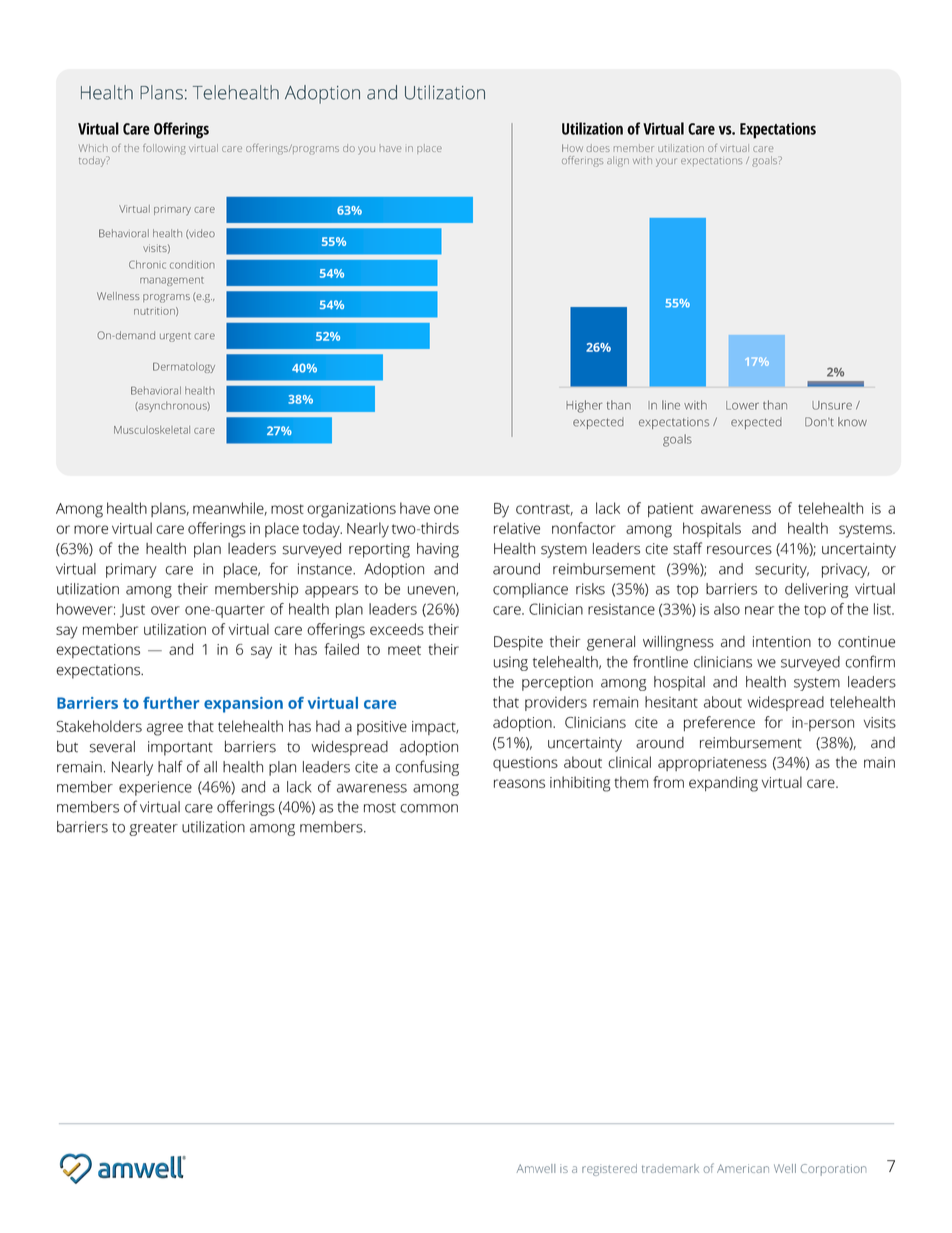 This screenshot has height=1233, width=952. I want to click on your, so click(666, 162).
